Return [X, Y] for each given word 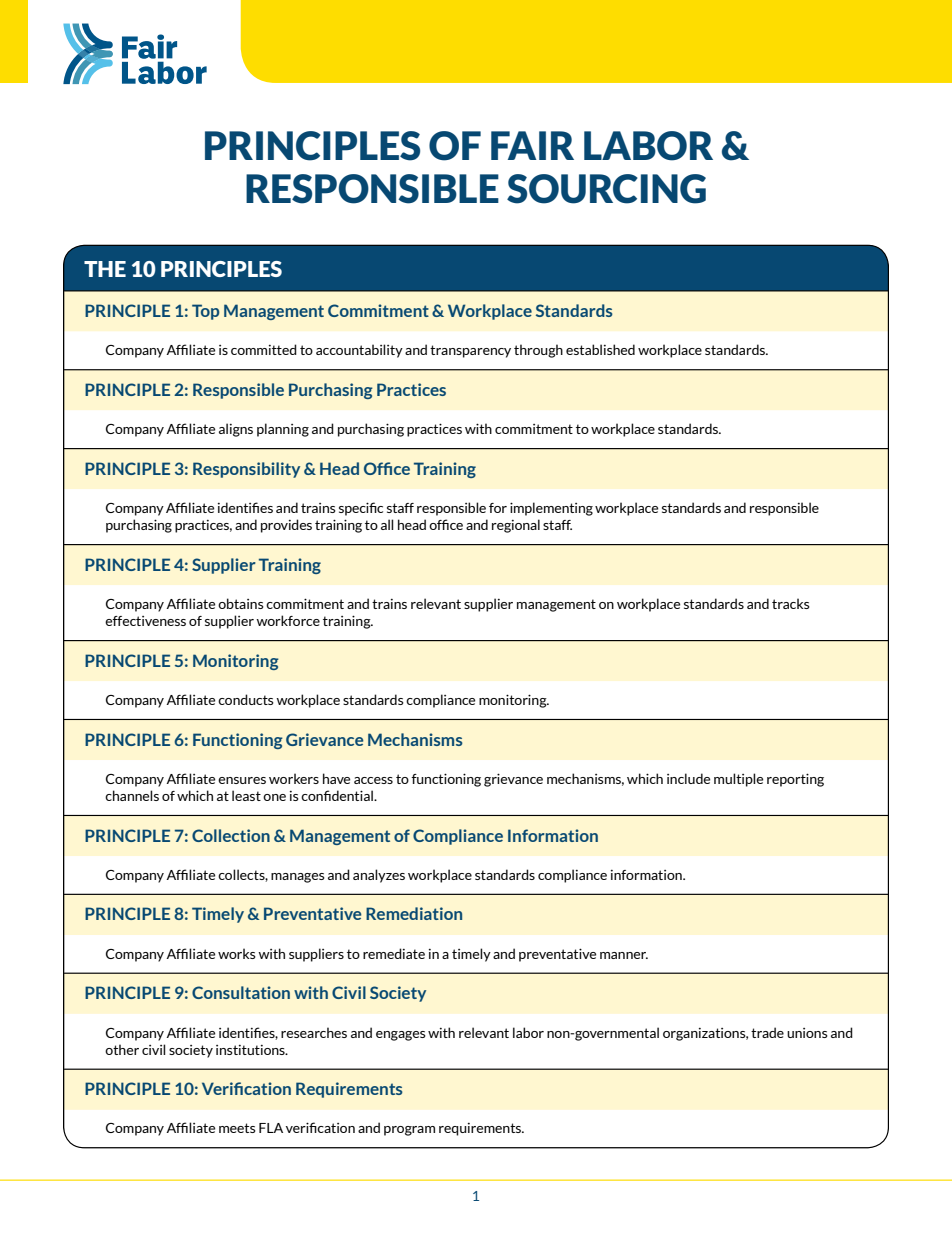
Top [205, 312]
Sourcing [606, 189]
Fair [532, 145]
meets [237, 1128]
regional [516, 526]
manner [624, 955]
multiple [738, 780]
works [237, 953]
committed [264, 349]
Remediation [414, 913]
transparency [470, 351]
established [600, 349]
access [373, 780]
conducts [246, 699]
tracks [791, 603]
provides [286, 526]
